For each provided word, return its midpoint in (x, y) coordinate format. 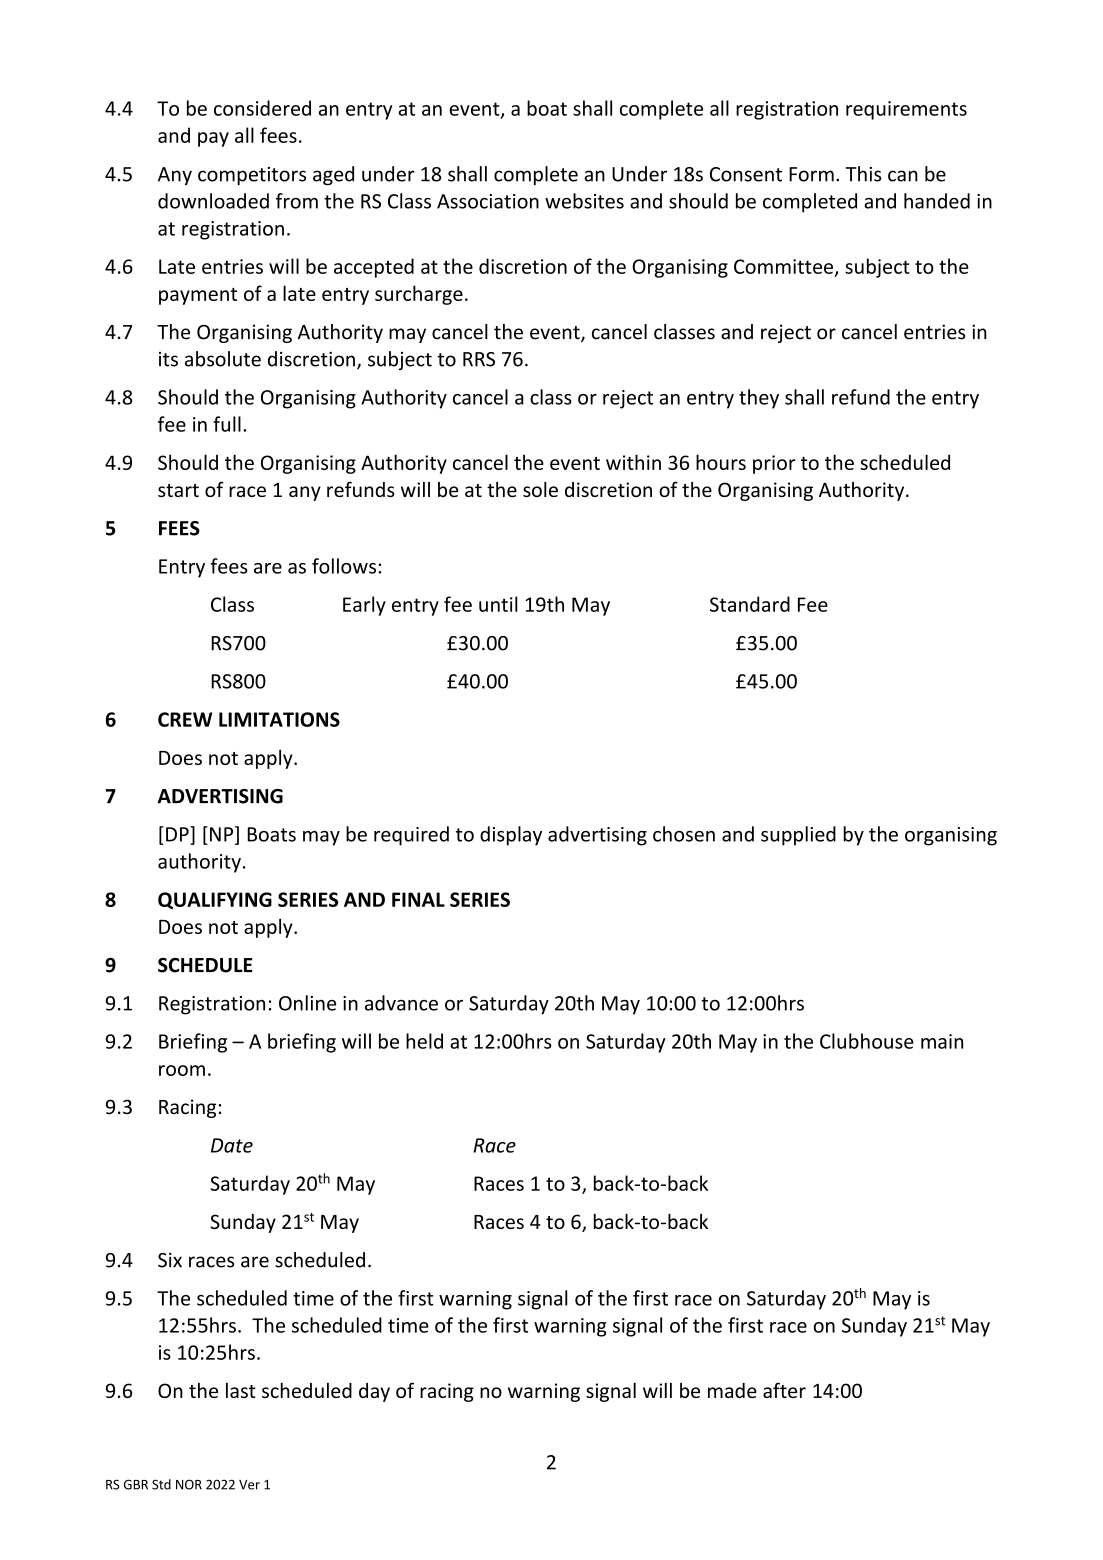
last (241, 1390)
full (227, 424)
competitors (252, 176)
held (424, 1041)
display (511, 836)
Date (232, 1145)
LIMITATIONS (279, 719)
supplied (798, 836)
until (498, 604)
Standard (750, 604)
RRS (479, 359)
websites (584, 201)
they (759, 399)
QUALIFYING (215, 901)
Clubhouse (867, 1041)
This (864, 174)
